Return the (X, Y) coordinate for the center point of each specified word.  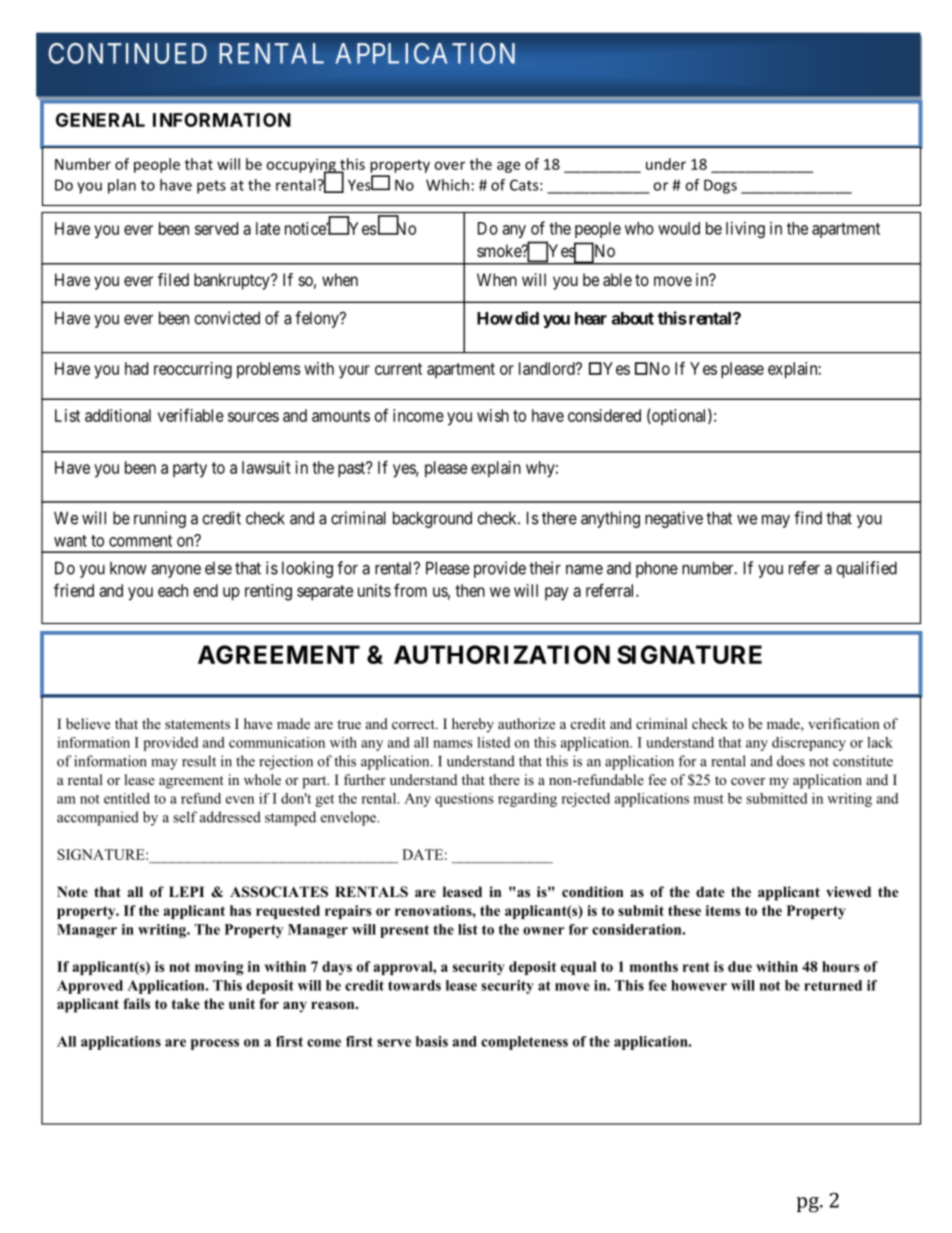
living (745, 229)
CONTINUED (128, 53)
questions (464, 800)
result (199, 761)
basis (432, 1041)
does (791, 761)
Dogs (720, 186)
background (432, 519)
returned (833, 985)
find (808, 518)
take (185, 1003)
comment (140, 541)
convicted (227, 318)
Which (447, 185)
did (527, 318)
